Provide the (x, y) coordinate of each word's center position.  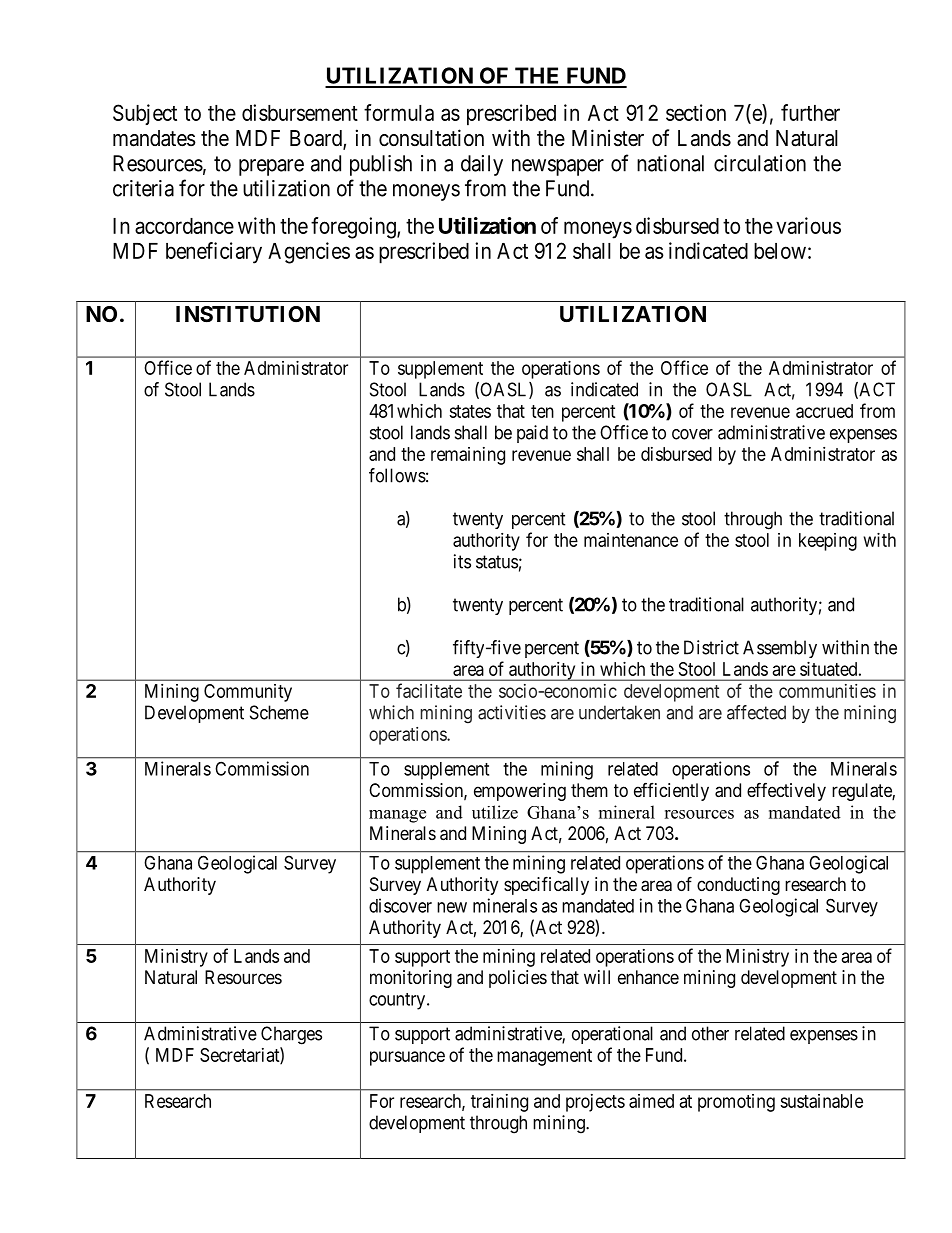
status (497, 562)
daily (482, 165)
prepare (271, 167)
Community (248, 693)
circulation (760, 163)
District (711, 647)
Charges (291, 1035)
